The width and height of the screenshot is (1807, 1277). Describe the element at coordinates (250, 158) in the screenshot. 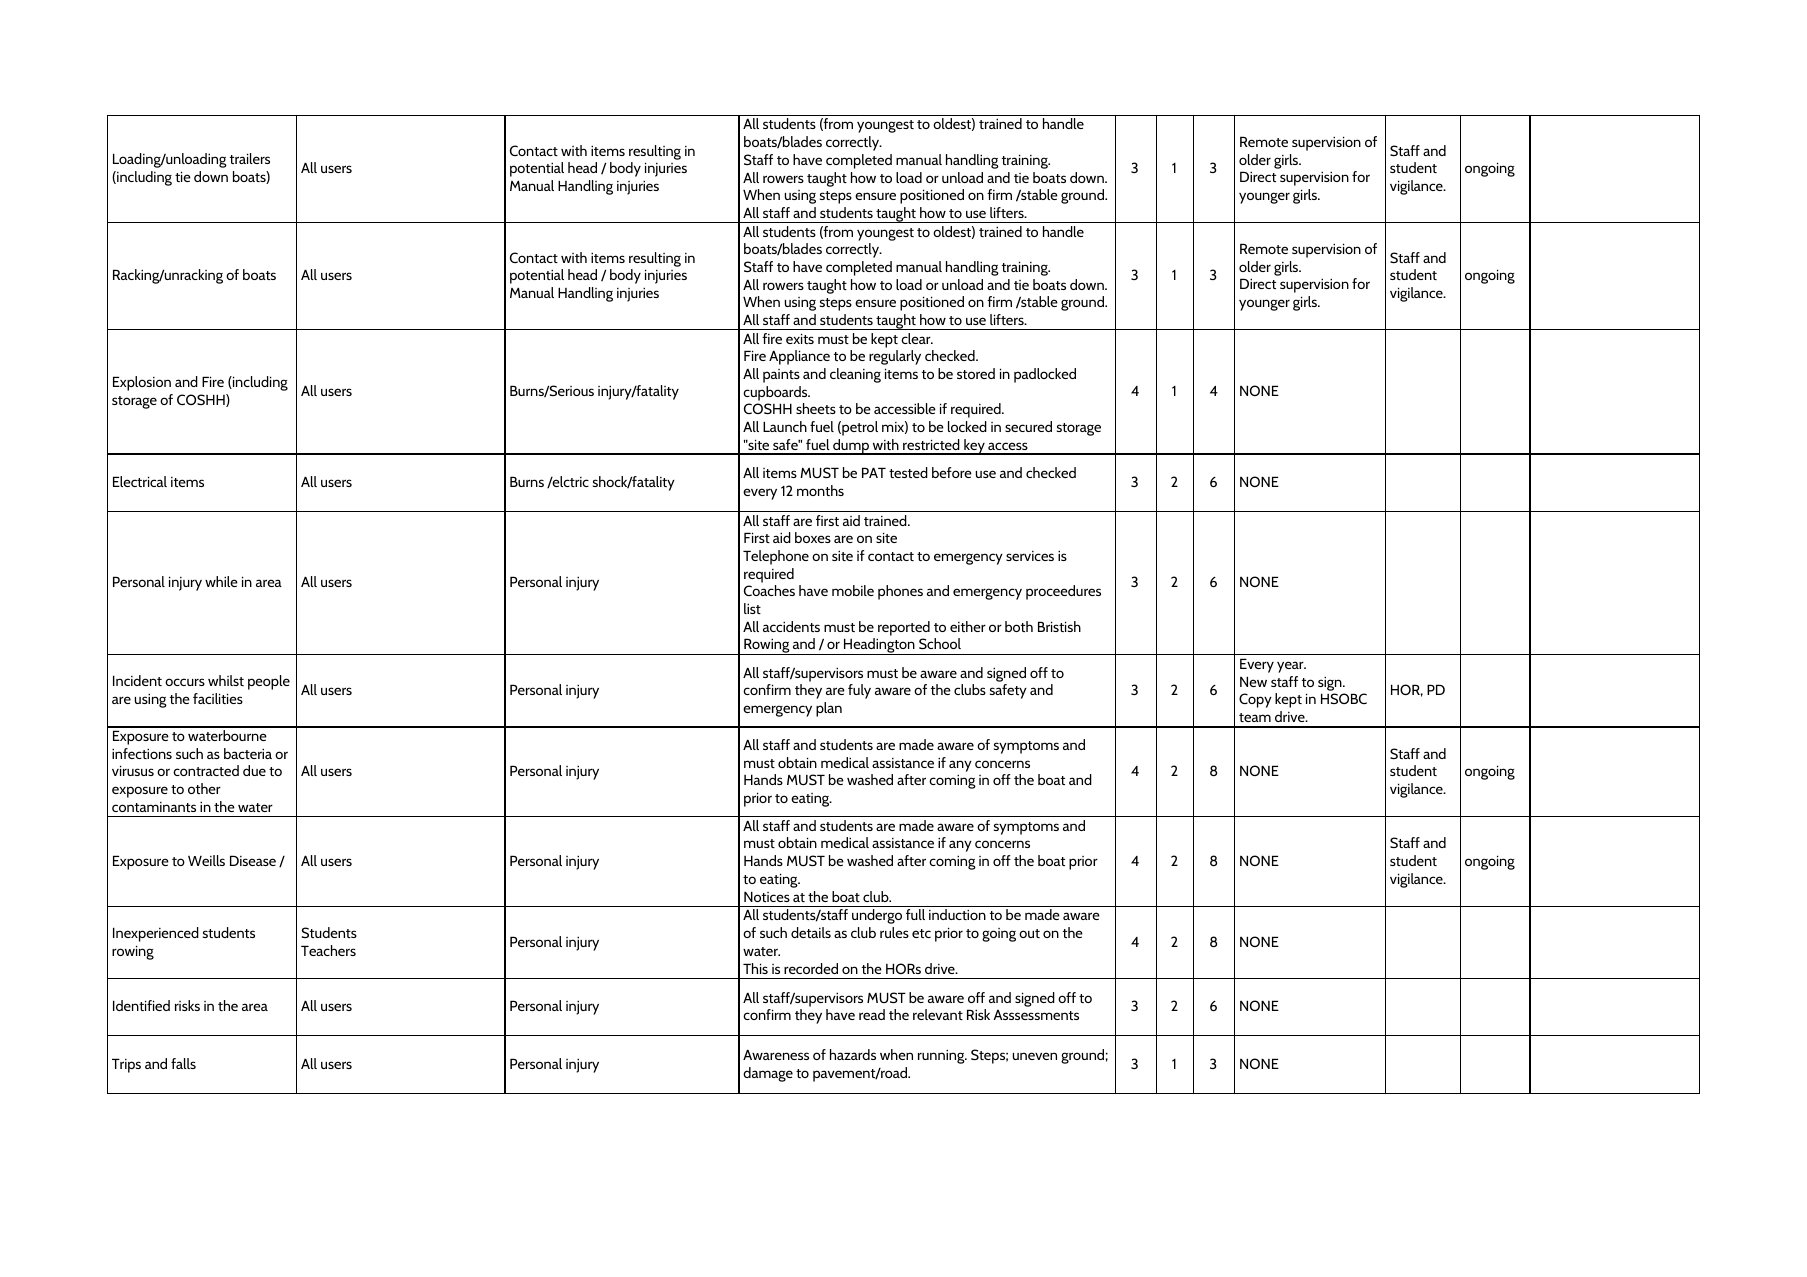

I see `trailers` at that location.
